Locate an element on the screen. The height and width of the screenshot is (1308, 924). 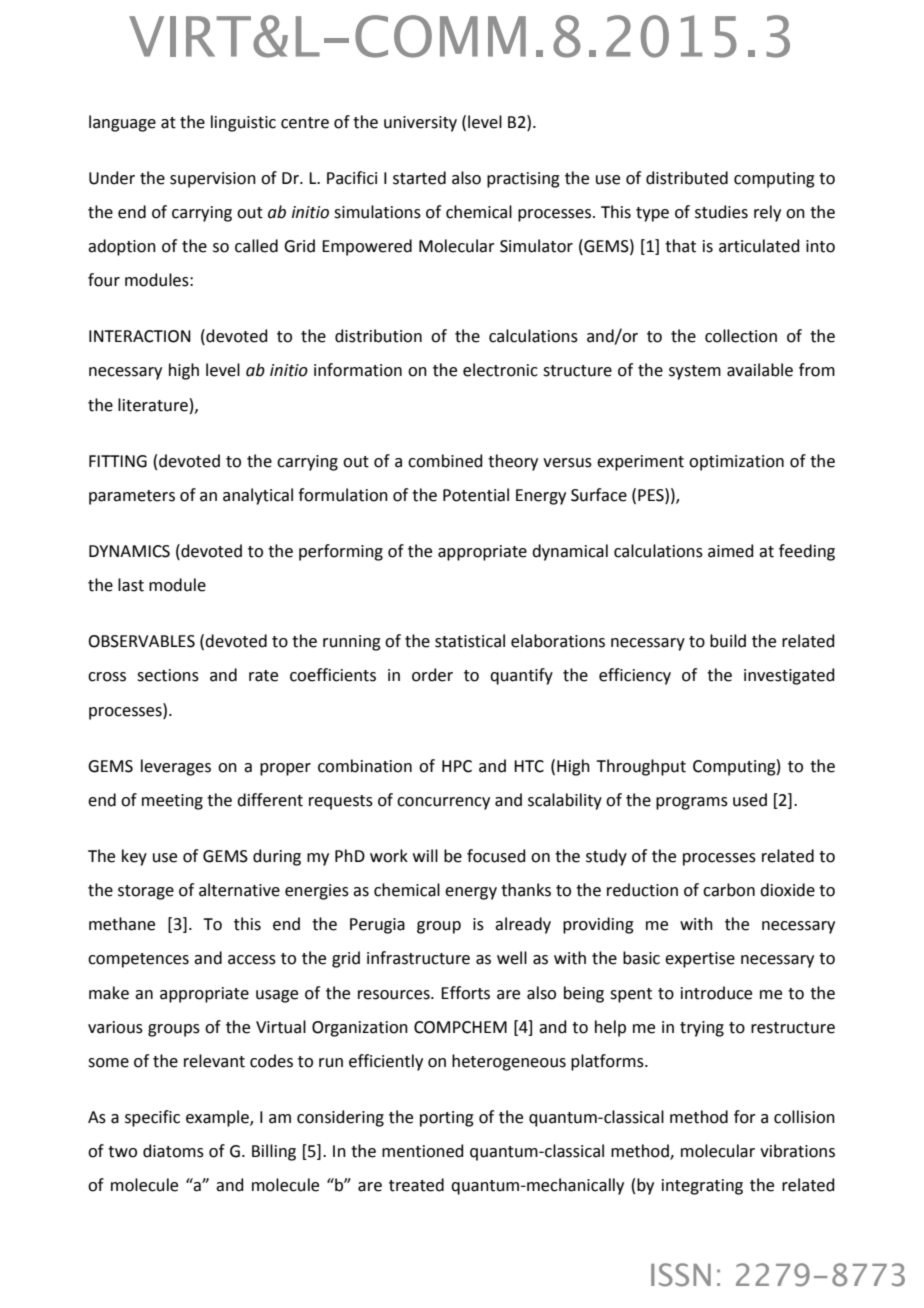
distributed is located at coordinates (687, 178).
